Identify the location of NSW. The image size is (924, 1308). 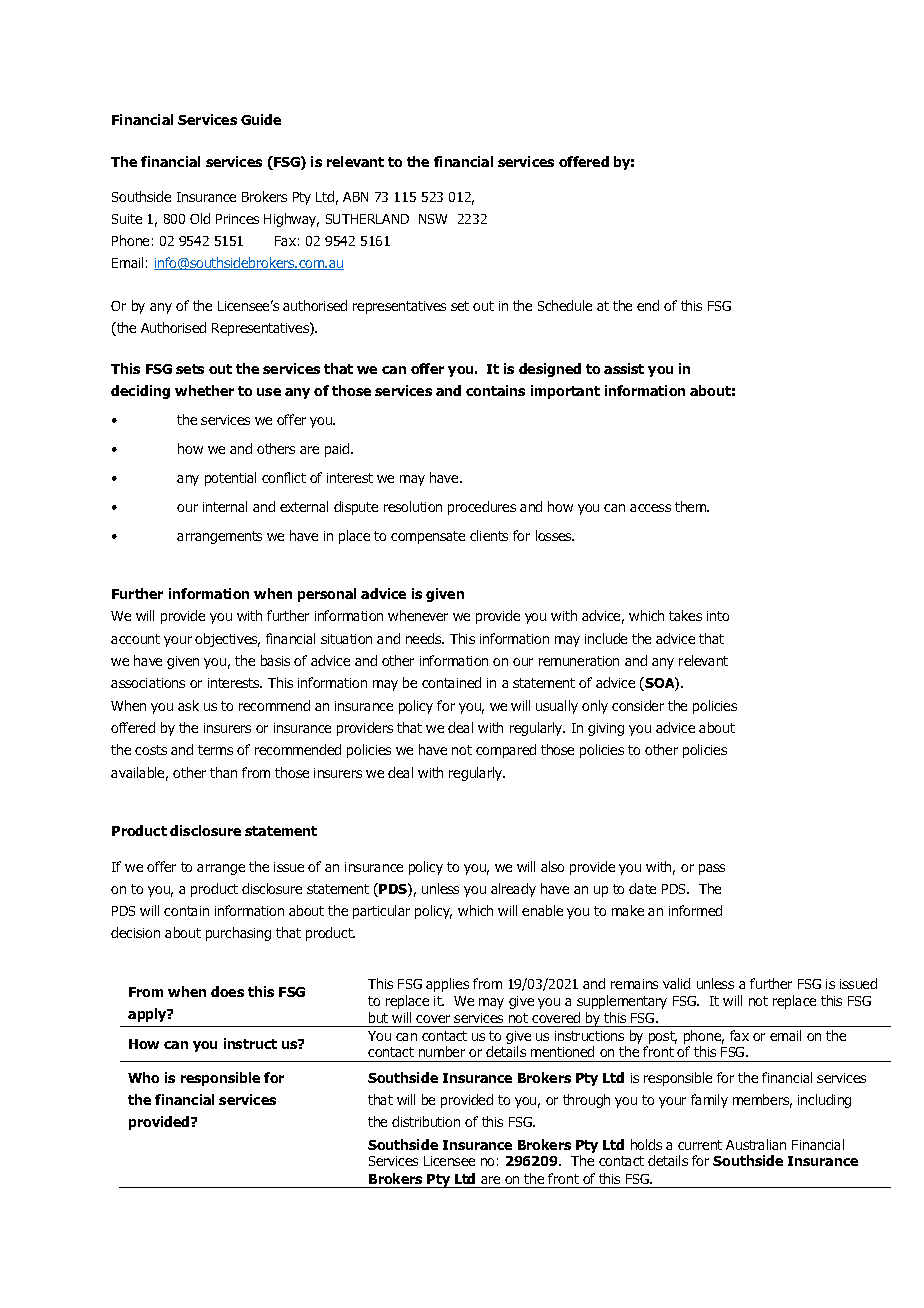
(433, 219).
